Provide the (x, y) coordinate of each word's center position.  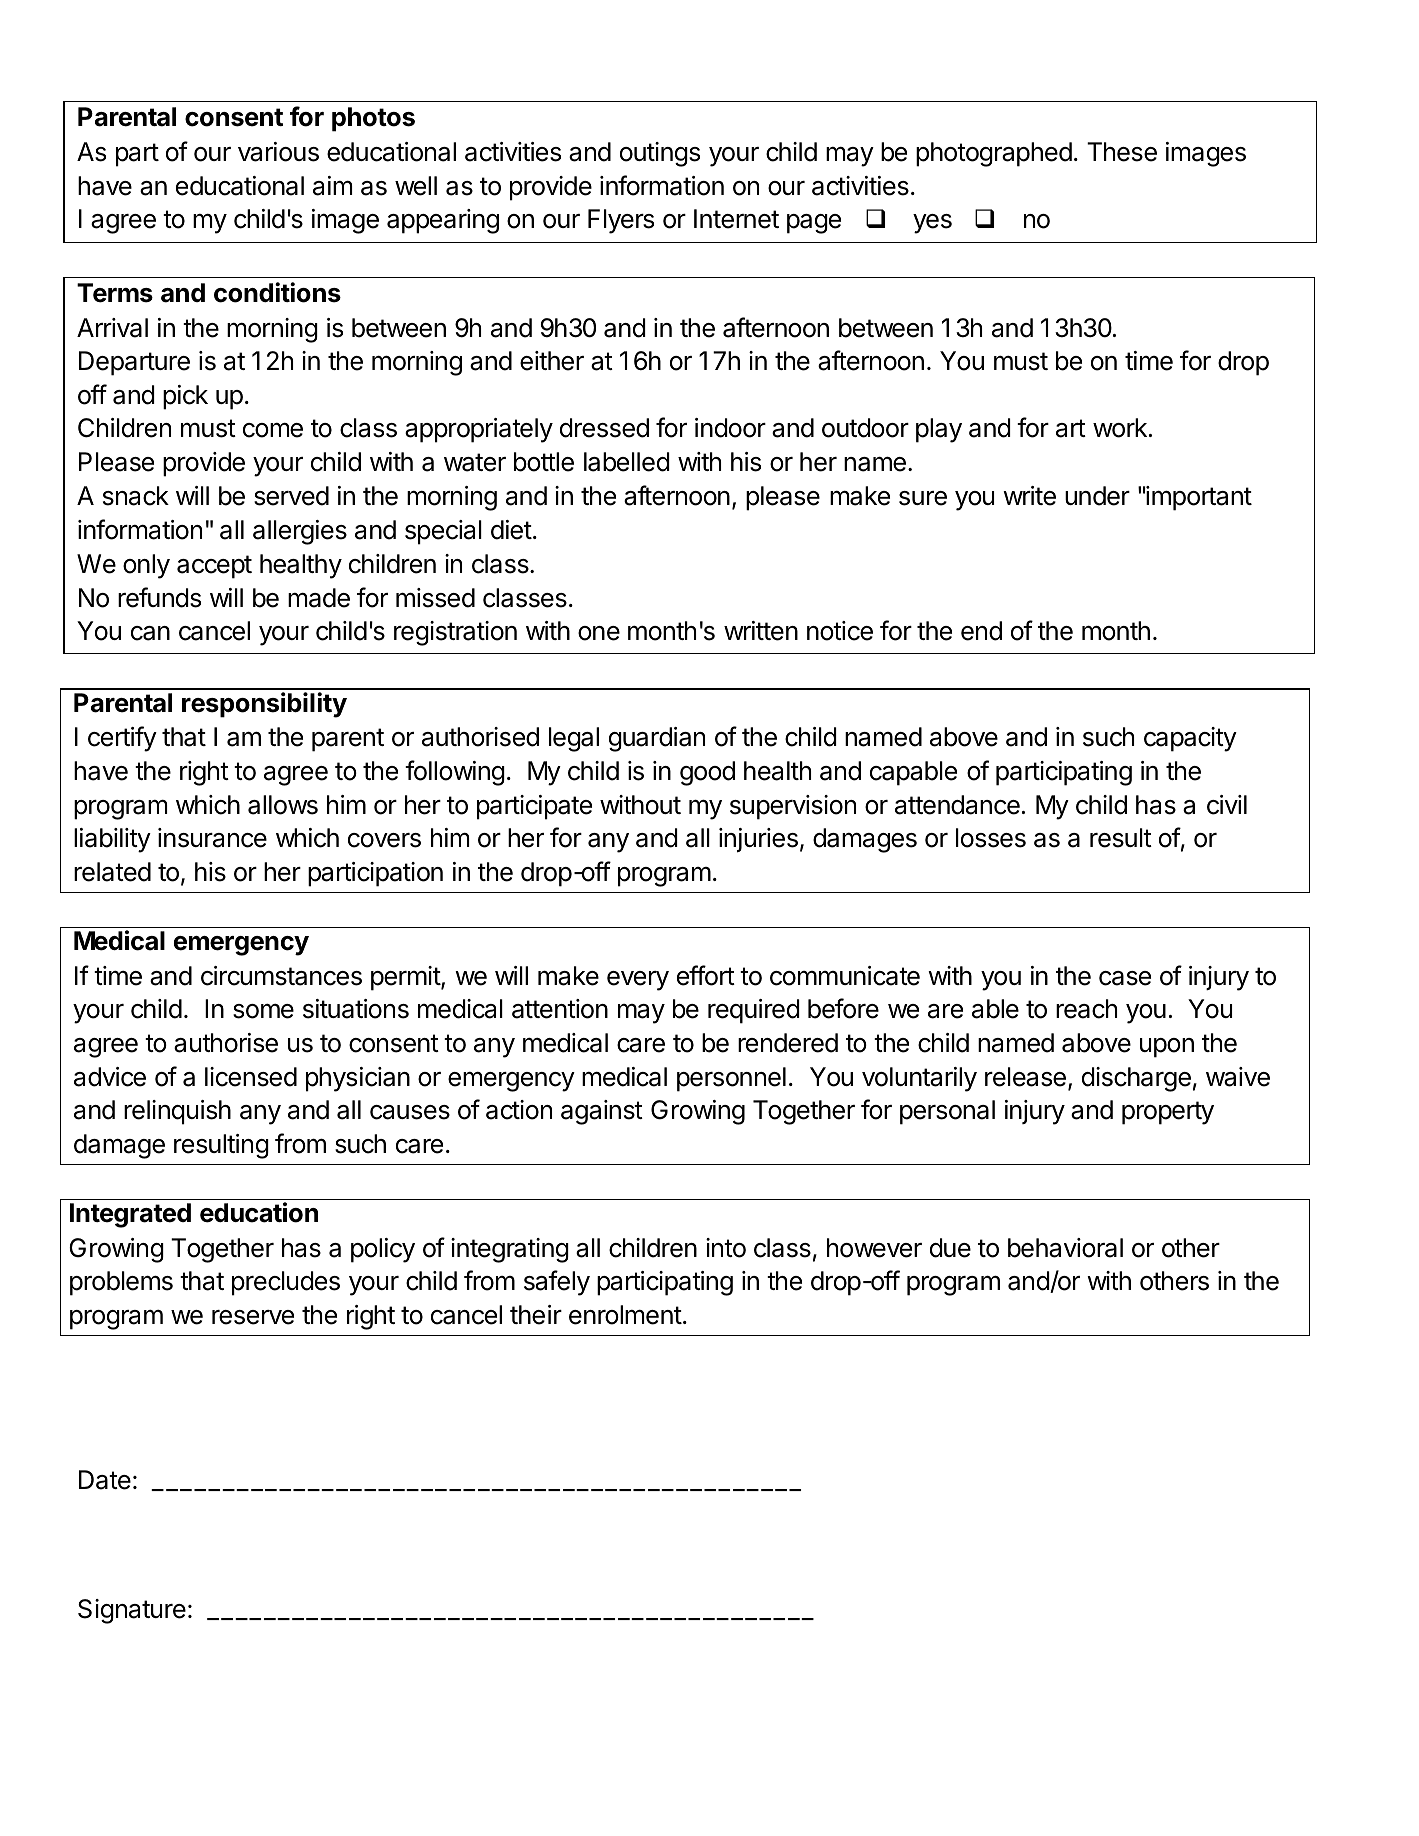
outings (660, 154)
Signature (132, 1611)
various (278, 152)
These (1122, 152)
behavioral (1065, 1248)
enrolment (625, 1315)
